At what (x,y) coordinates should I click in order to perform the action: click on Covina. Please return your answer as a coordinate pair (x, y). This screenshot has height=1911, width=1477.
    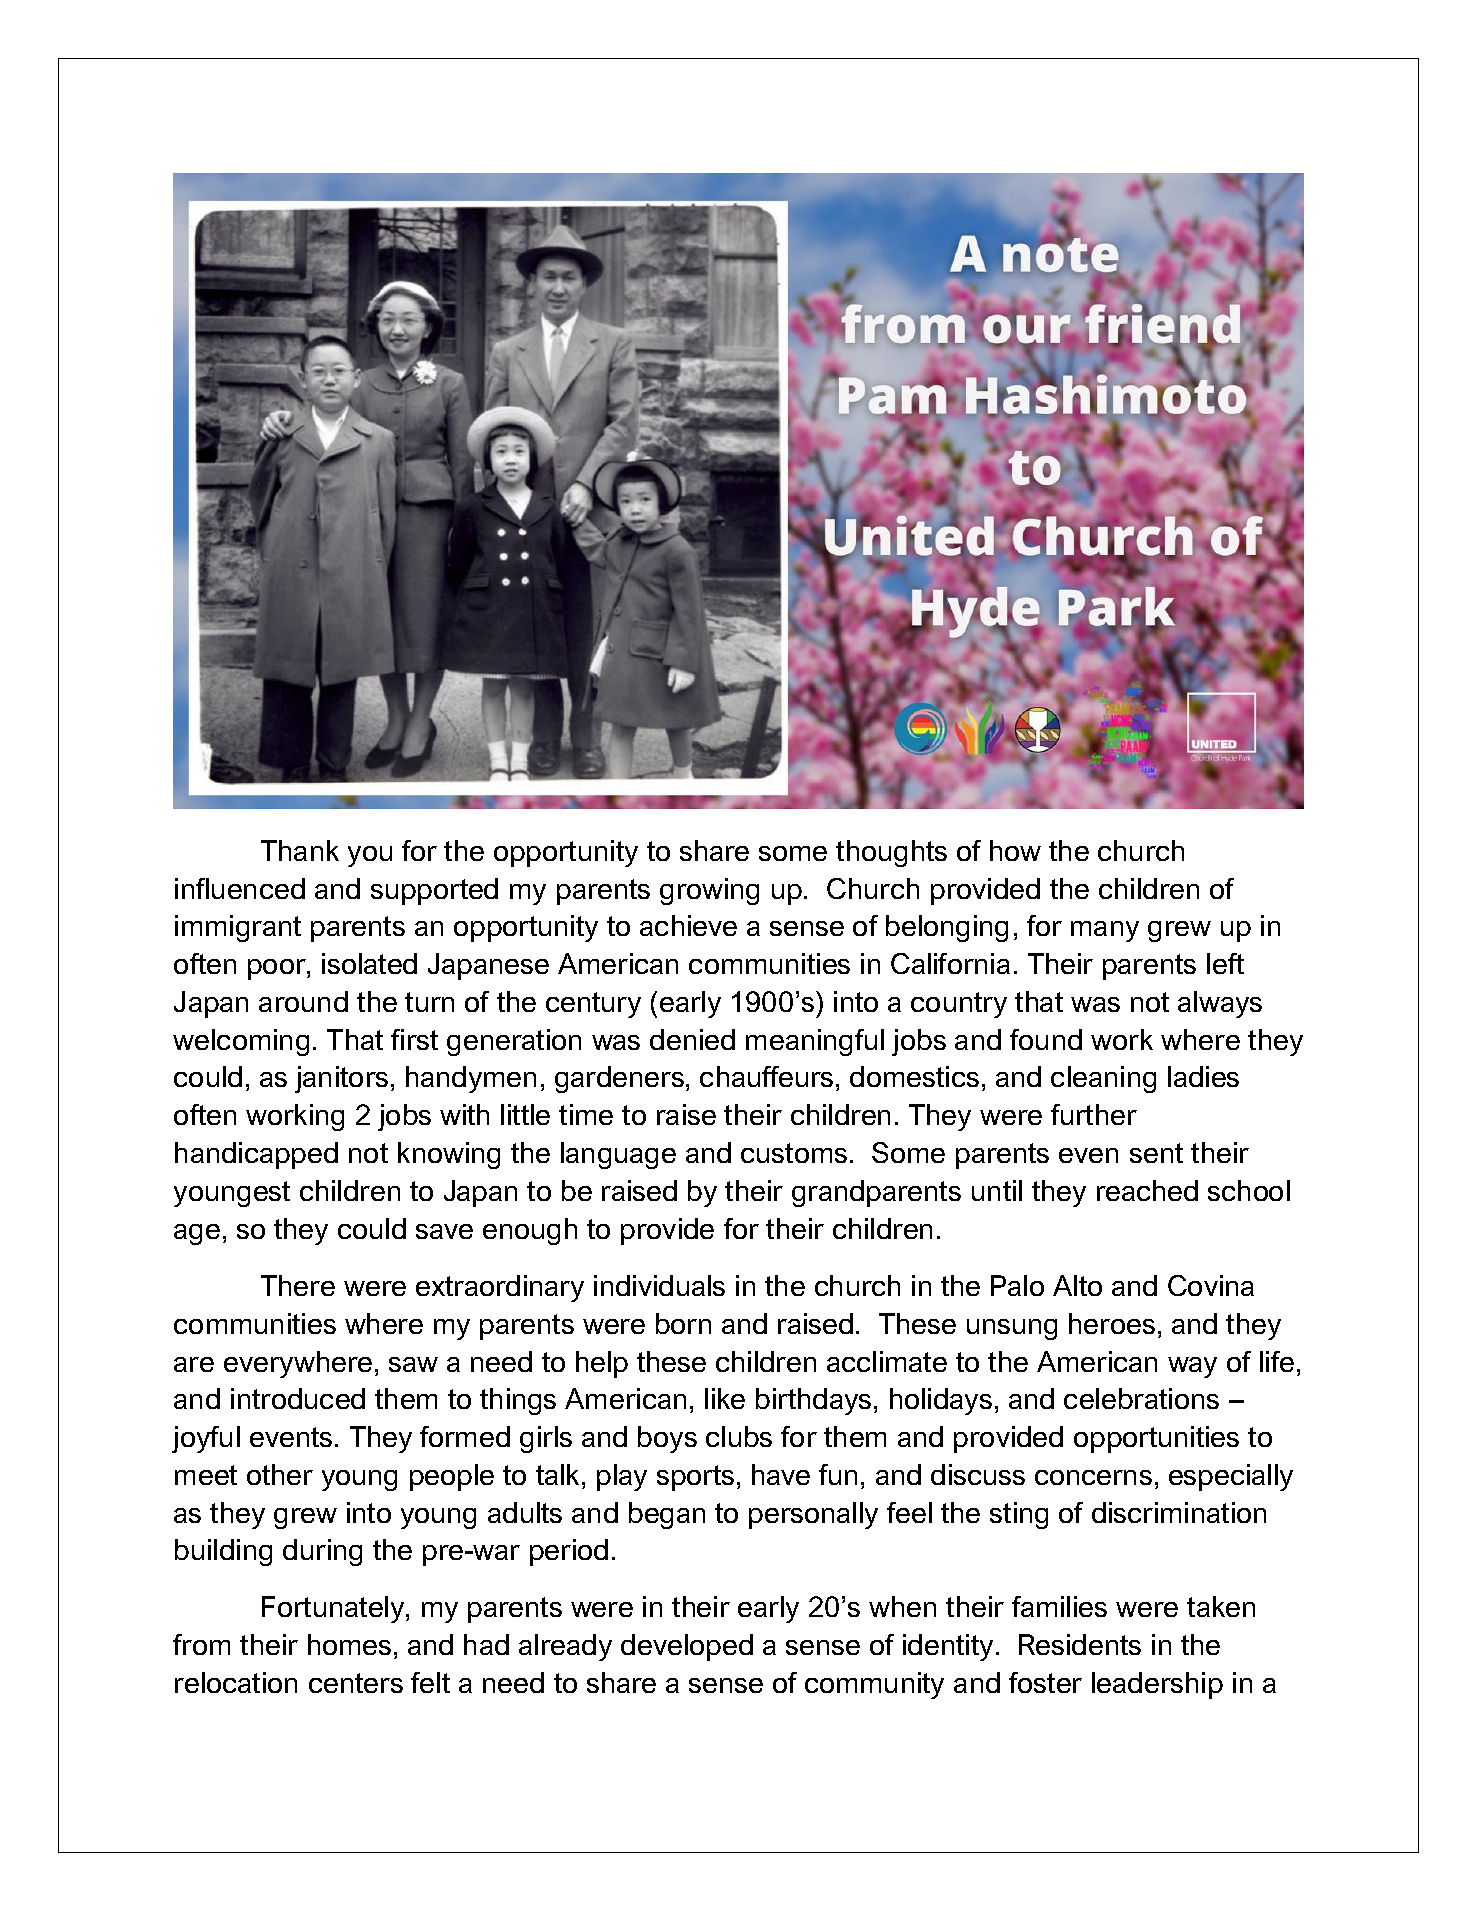
    Looking at the image, I should click on (1211, 1285).
